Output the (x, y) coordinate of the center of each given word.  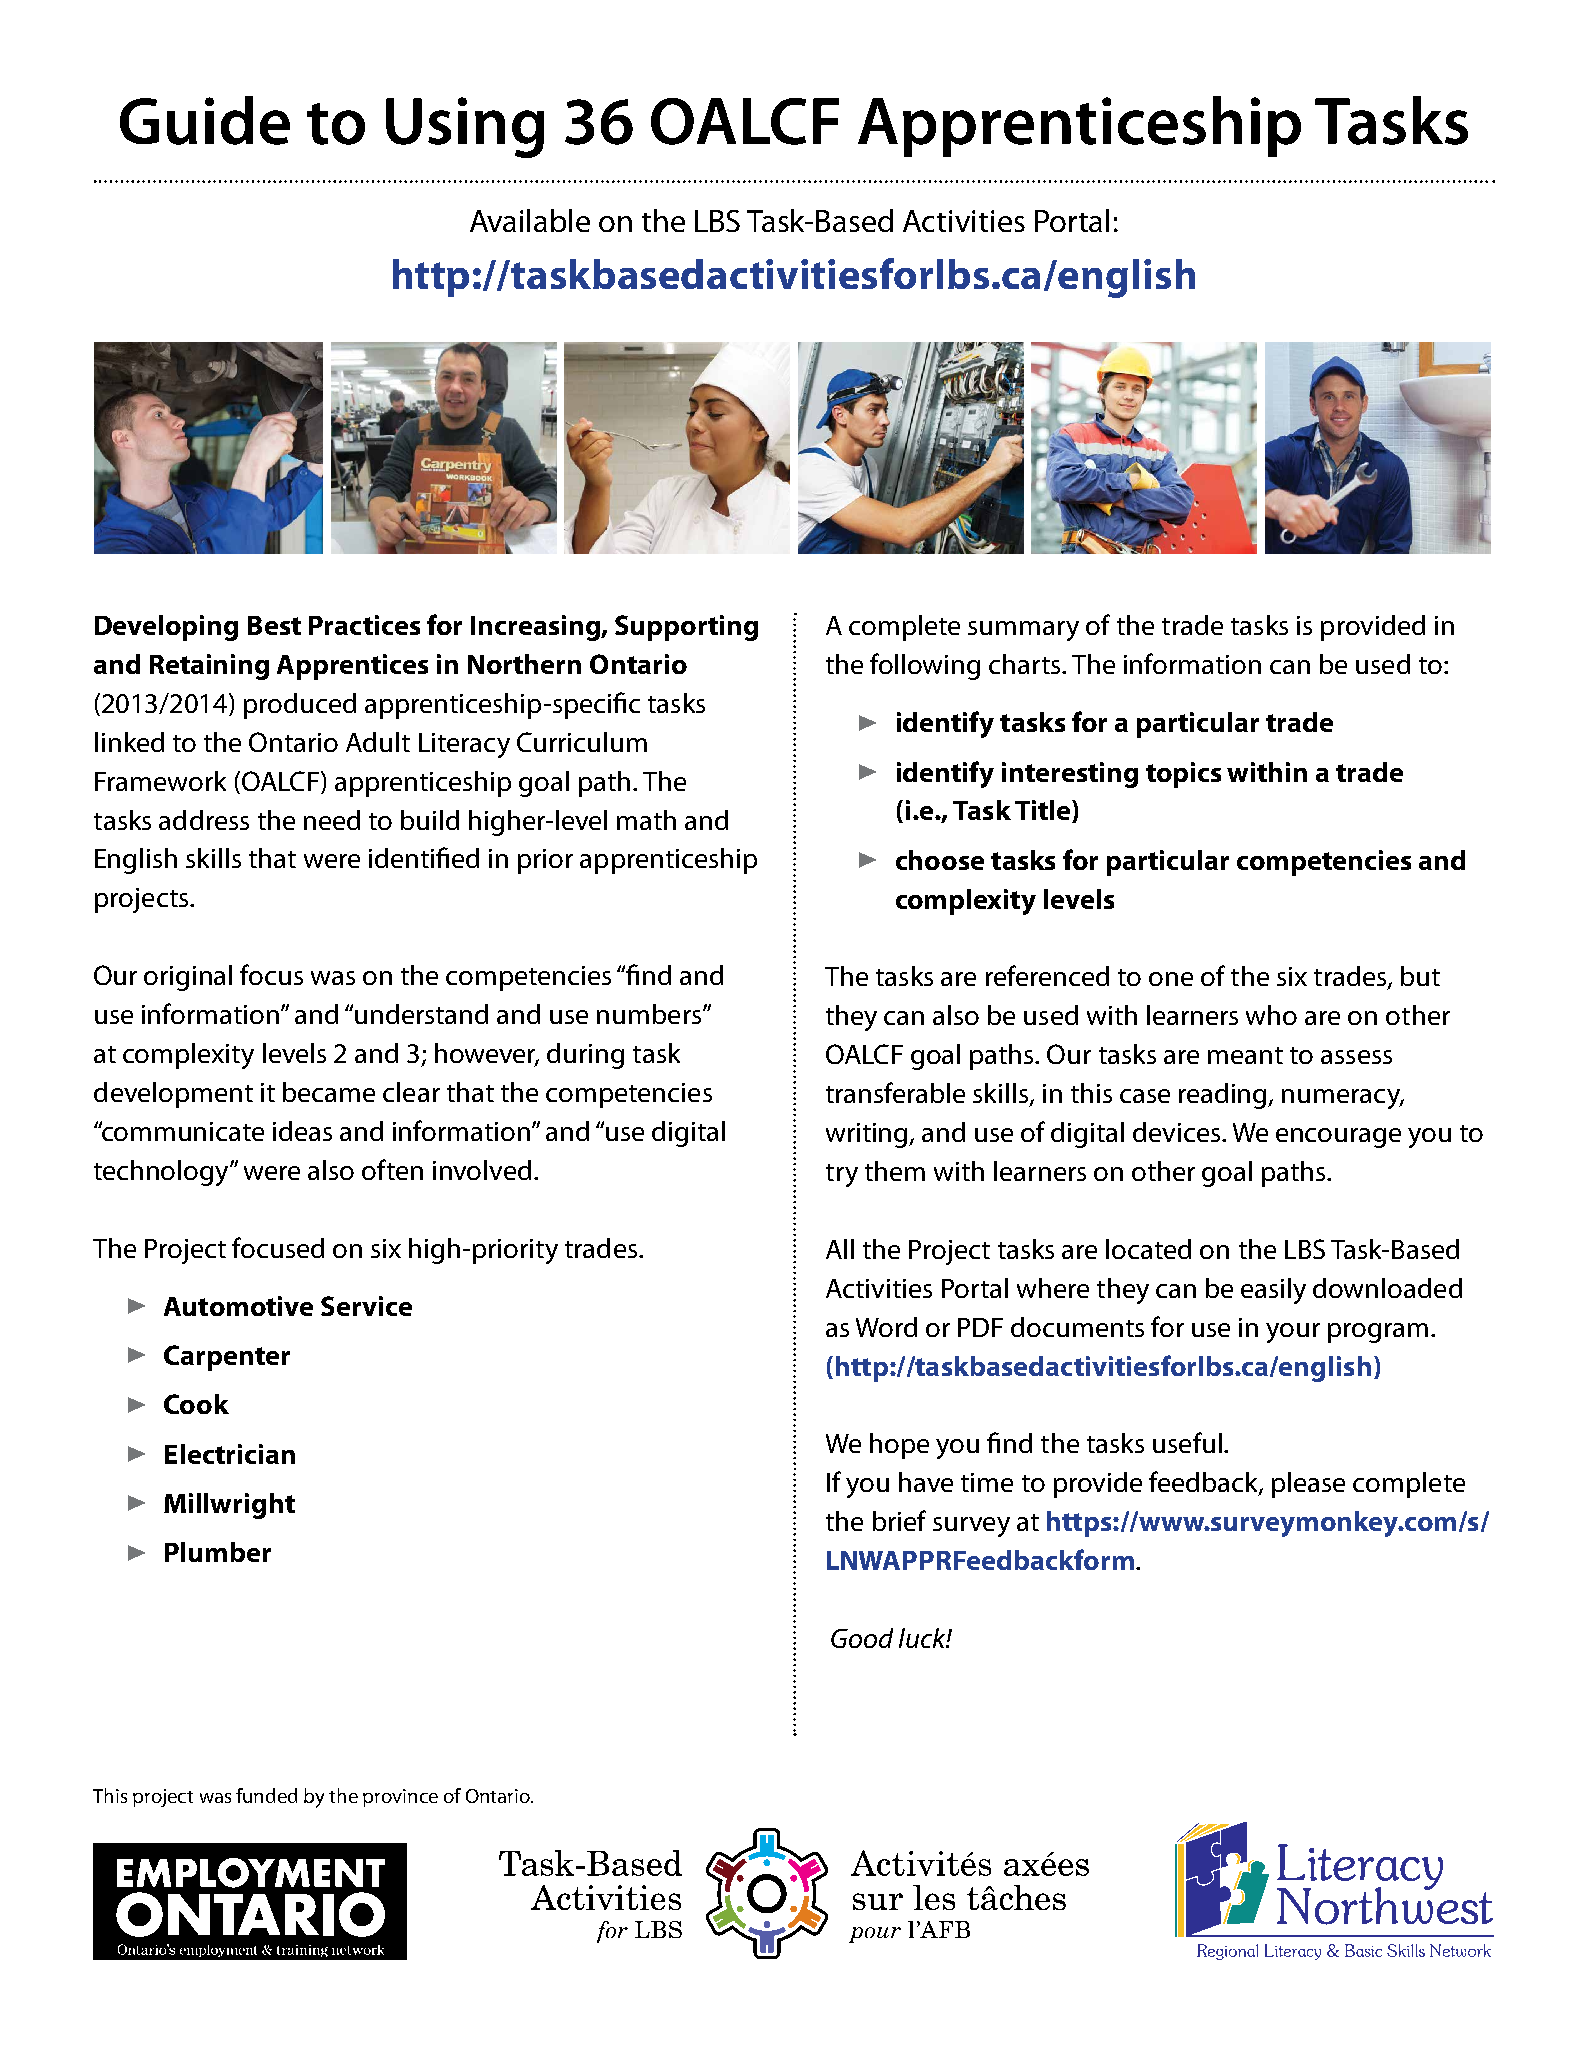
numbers (650, 1014)
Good (862, 1638)
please (1308, 1485)
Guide (205, 120)
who (1271, 1015)
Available (530, 220)
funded (266, 1795)
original (188, 978)
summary (1023, 631)
